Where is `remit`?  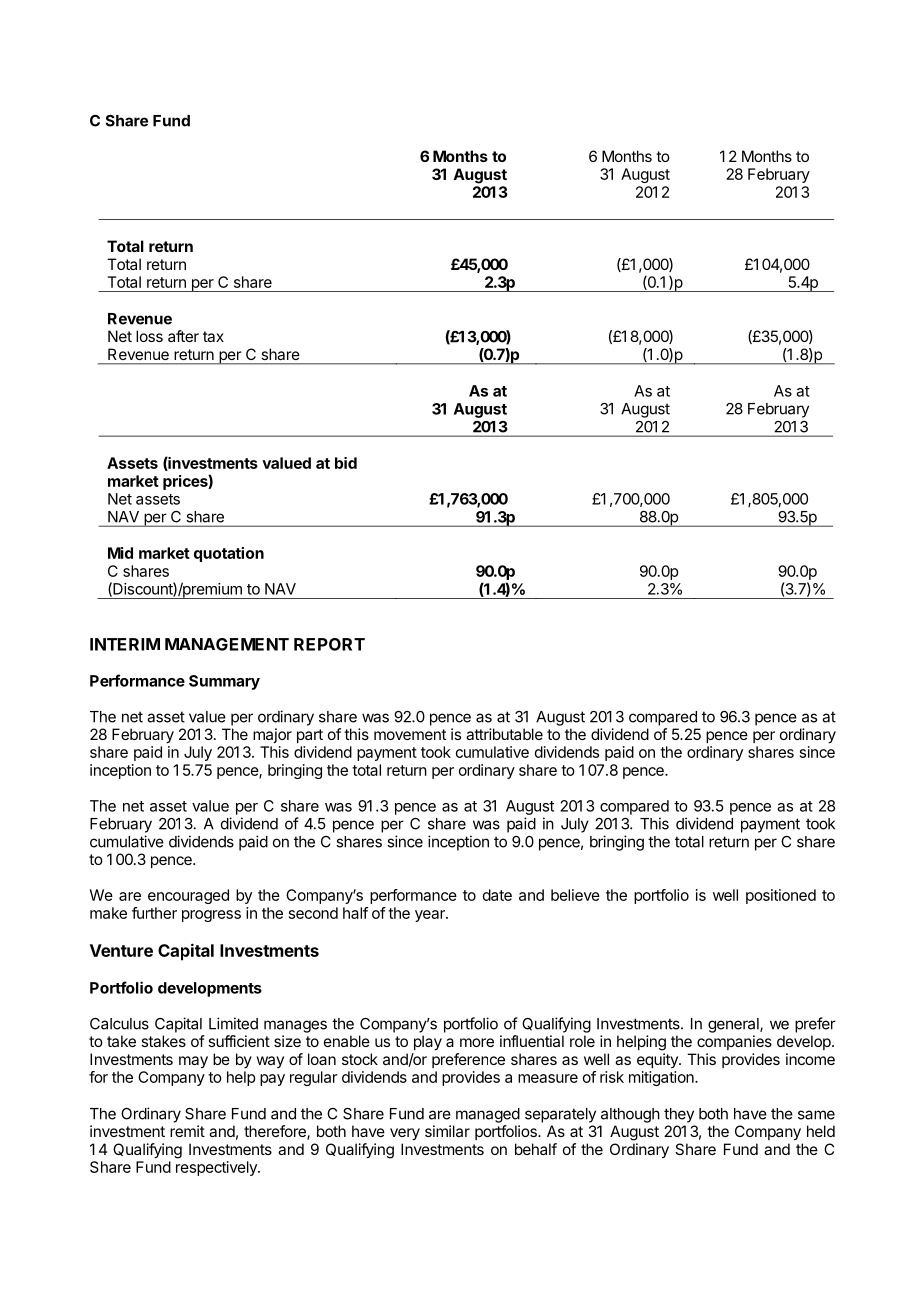
remit is located at coordinates (187, 1131).
